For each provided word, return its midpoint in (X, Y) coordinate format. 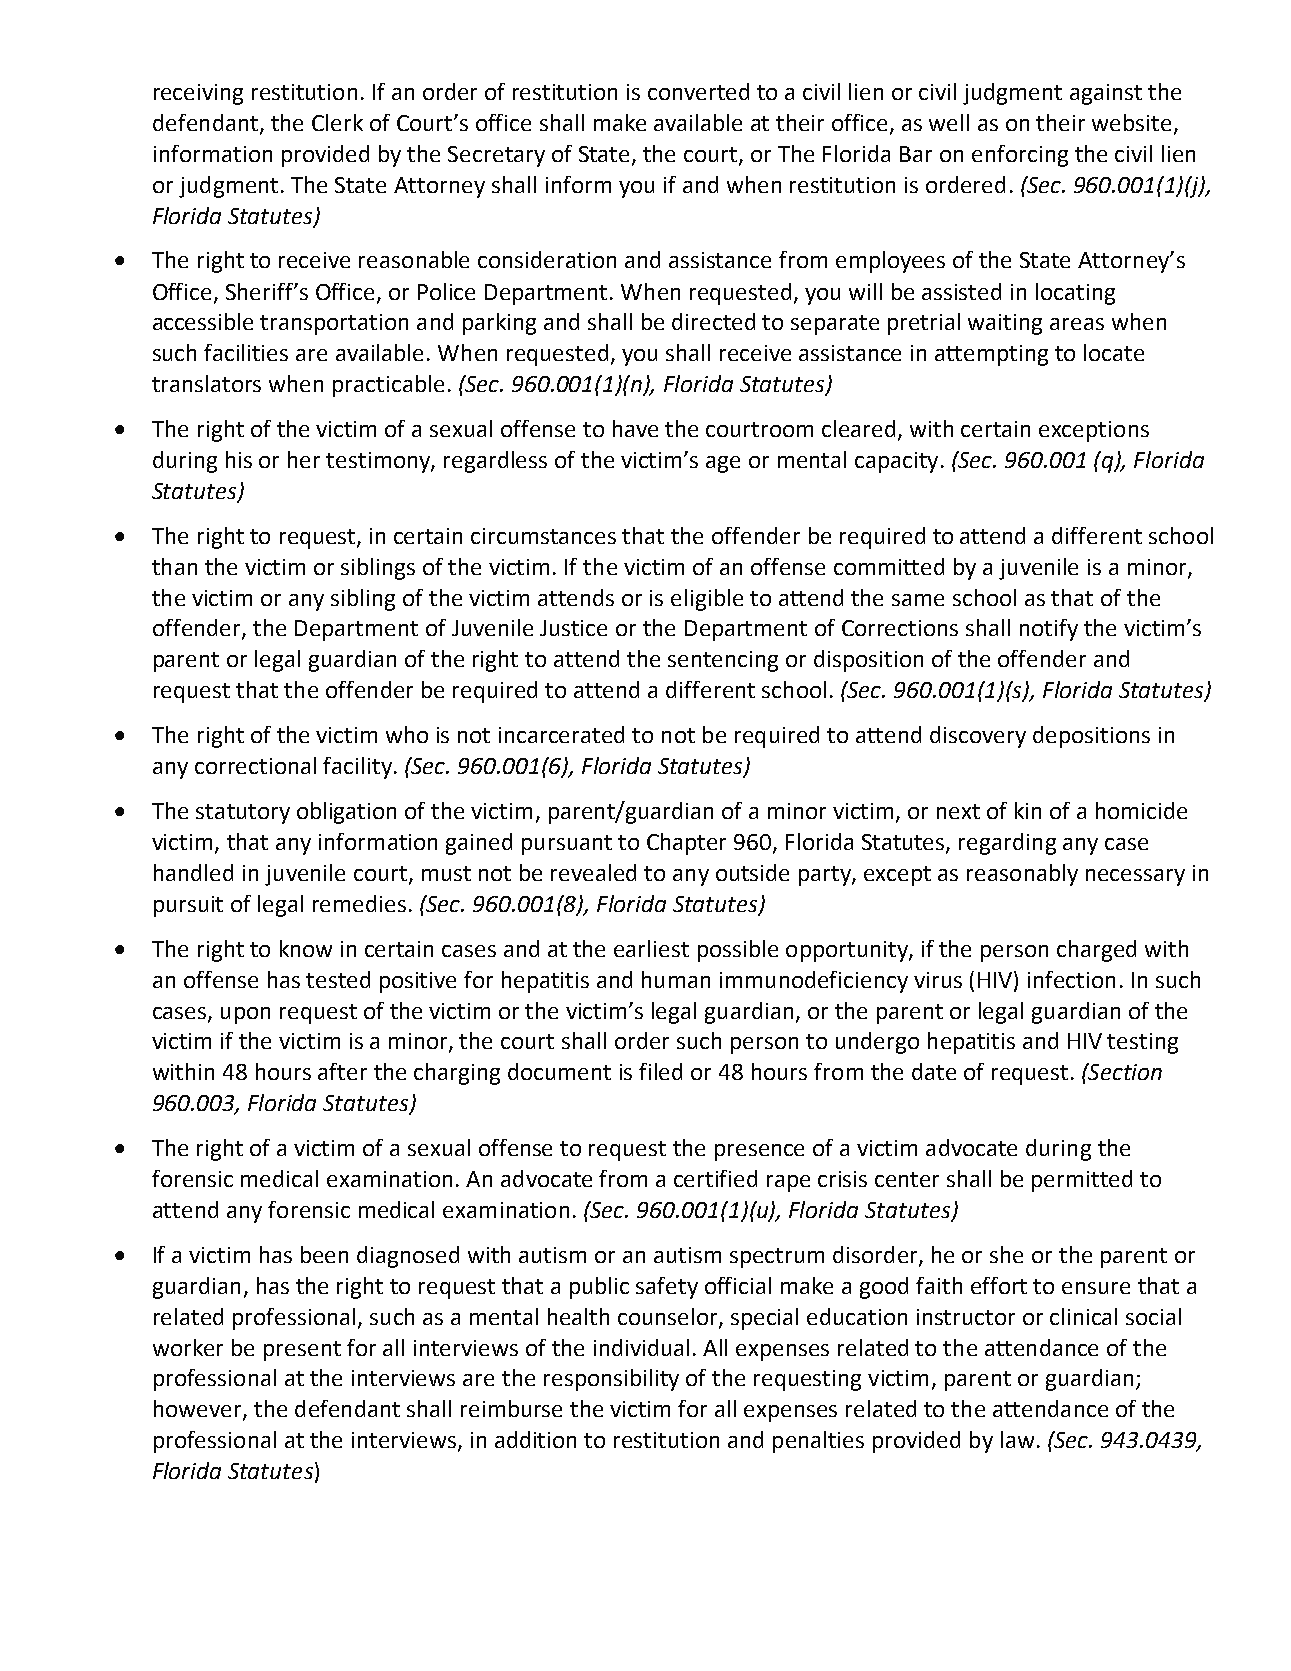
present (302, 1351)
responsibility (611, 1380)
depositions (1091, 737)
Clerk (337, 122)
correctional (255, 765)
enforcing (1020, 156)
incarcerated (561, 734)
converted (698, 91)
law (1017, 1439)
